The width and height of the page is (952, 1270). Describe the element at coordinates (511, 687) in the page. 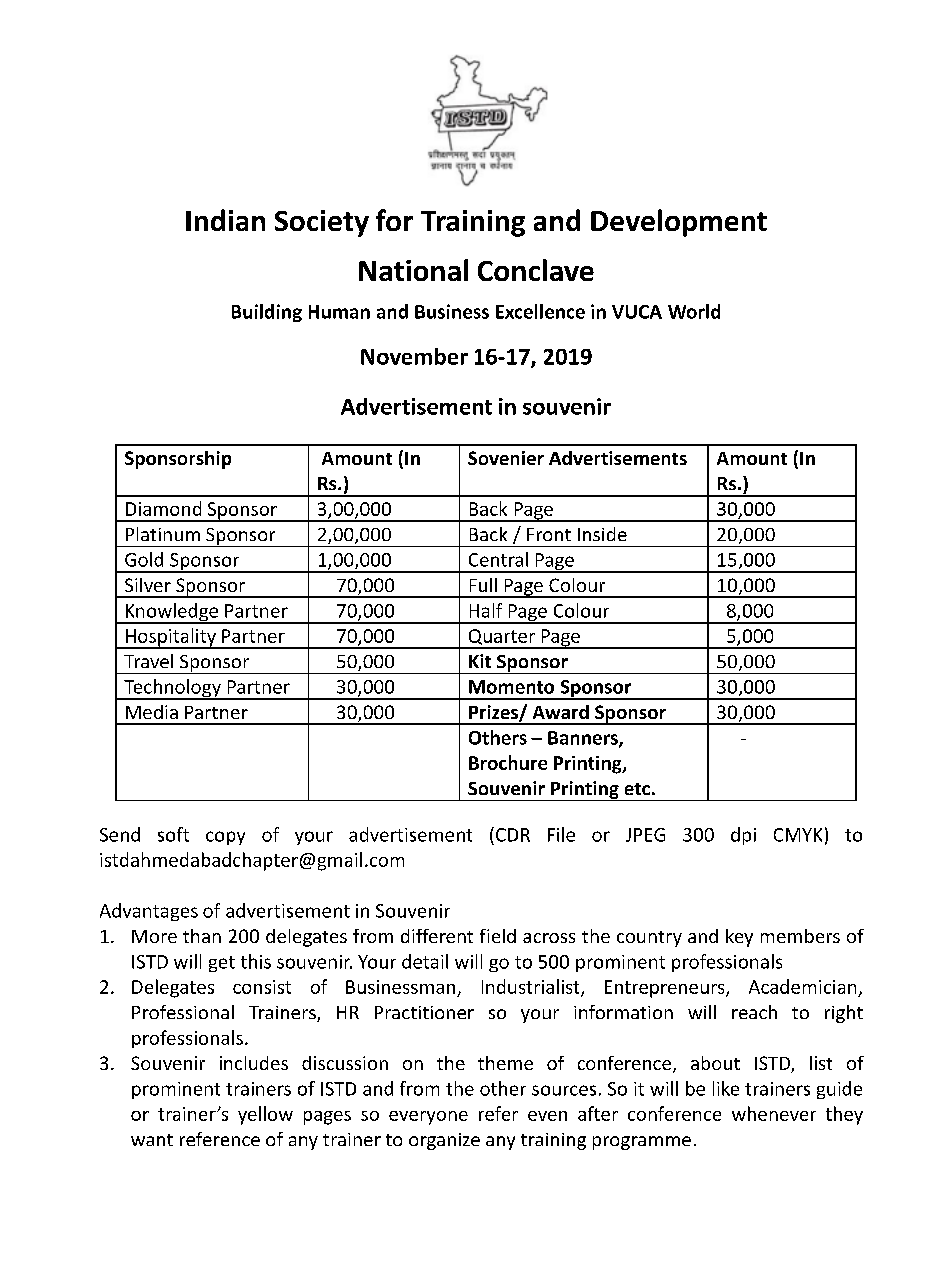

I see `Momento` at that location.
